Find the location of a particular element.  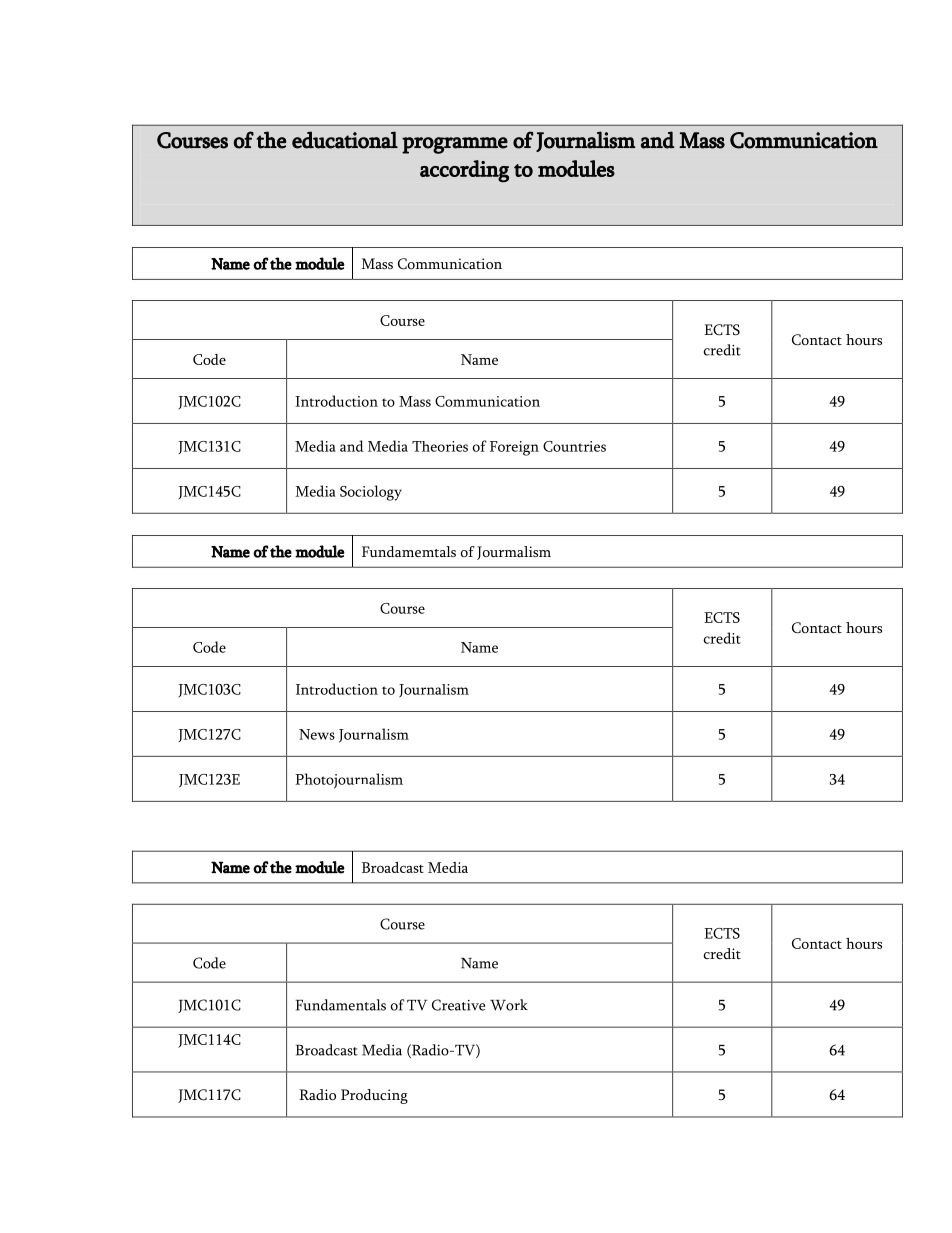

Creative is located at coordinates (458, 1005).
